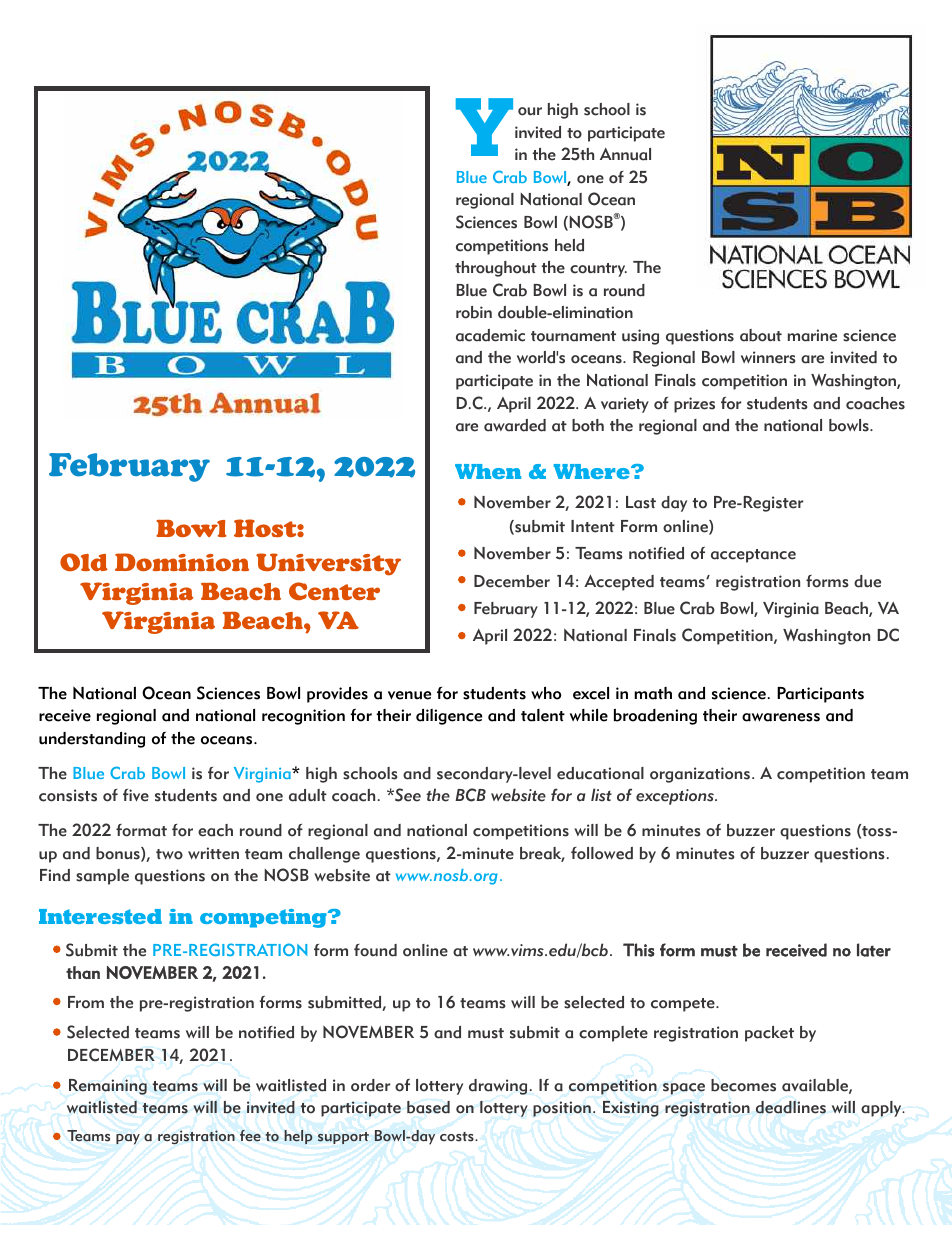  Describe the element at coordinates (593, 526) in the screenshot. I see `Intent` at that location.
